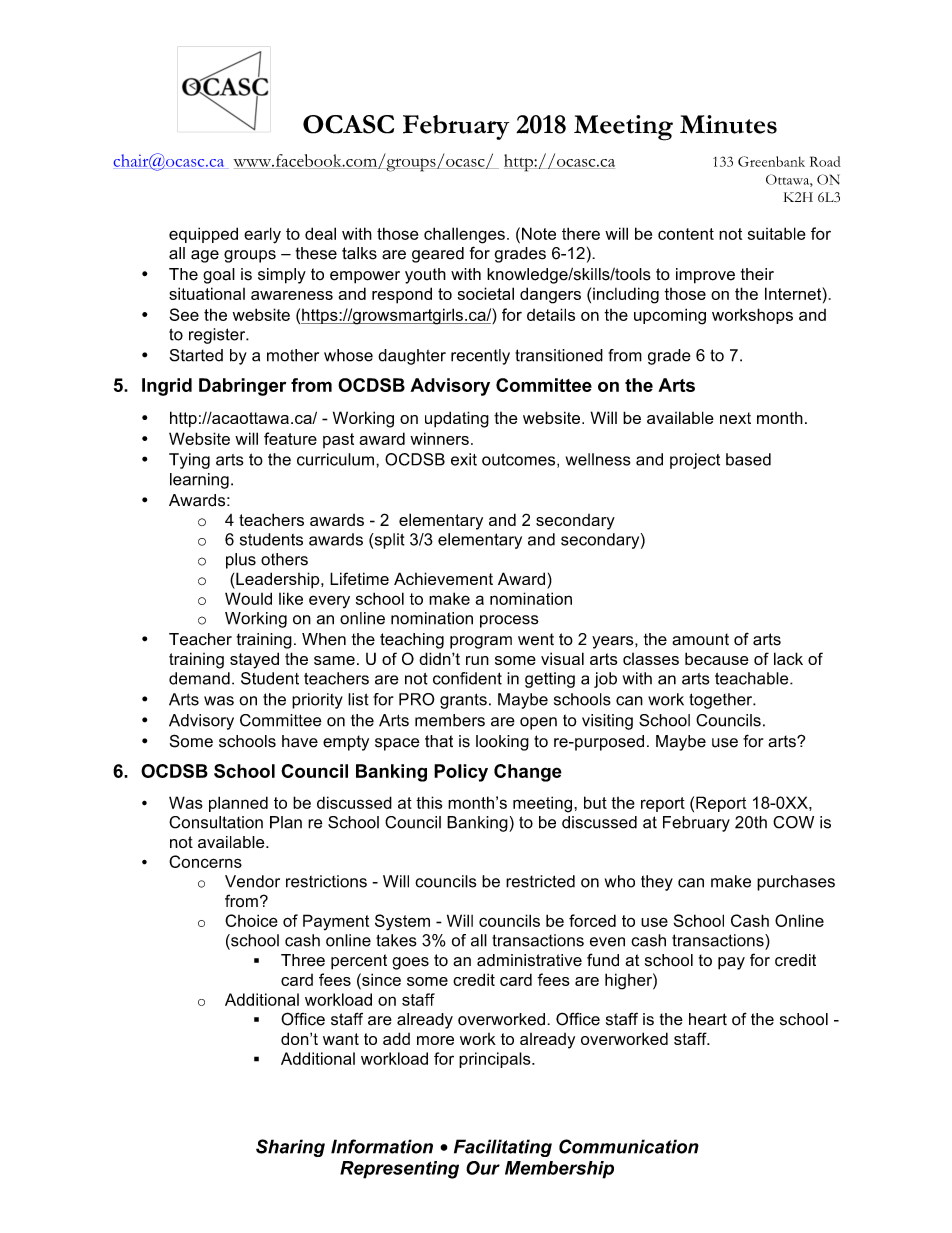  I want to click on Facilitating, so click(503, 1148).
